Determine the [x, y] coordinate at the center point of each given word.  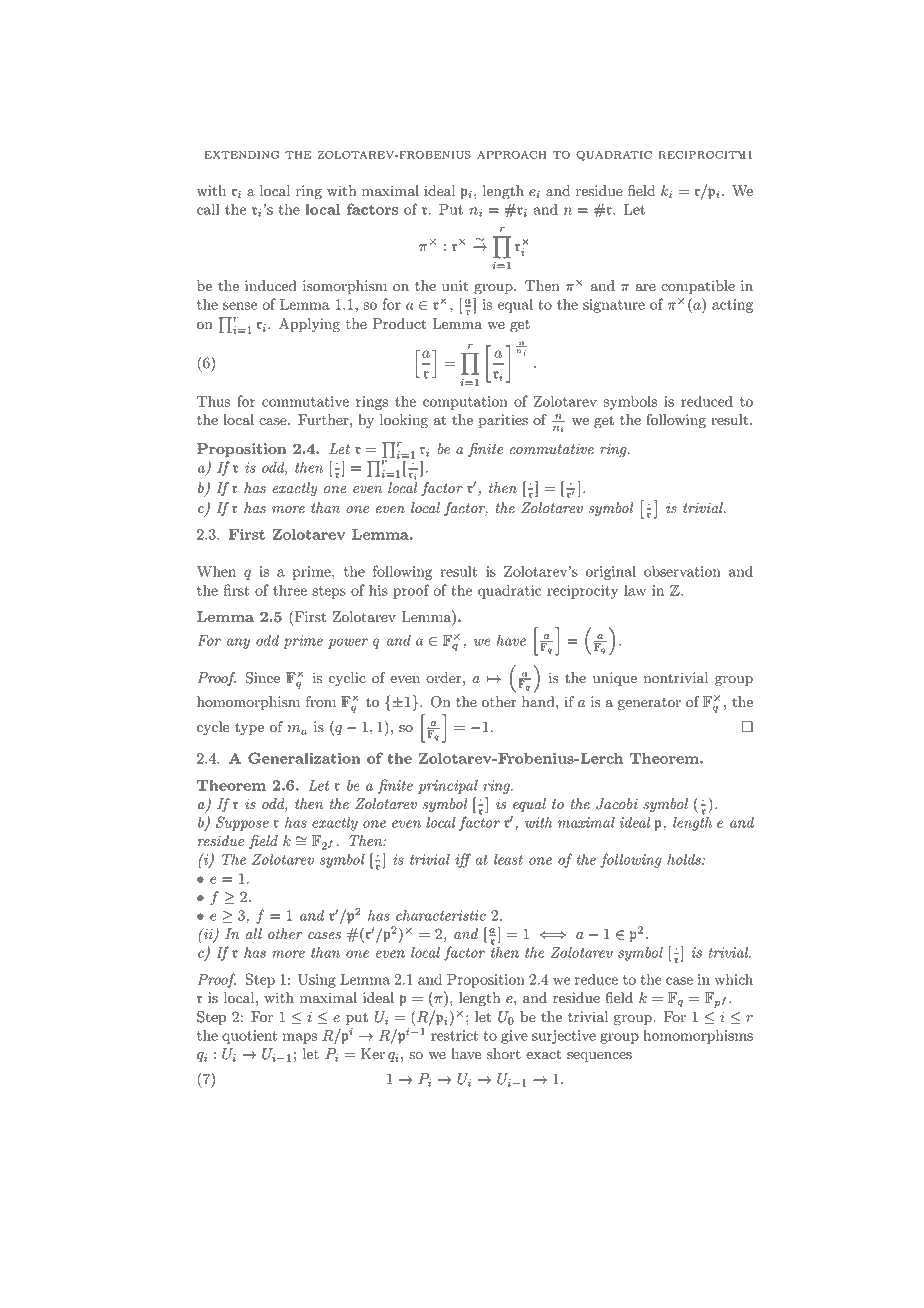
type [249, 729]
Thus [213, 401]
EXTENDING [241, 155]
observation [682, 571]
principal [448, 786]
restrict [455, 1035]
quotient [250, 1037]
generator [649, 704]
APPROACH [511, 155]
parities [503, 421]
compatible [698, 287]
